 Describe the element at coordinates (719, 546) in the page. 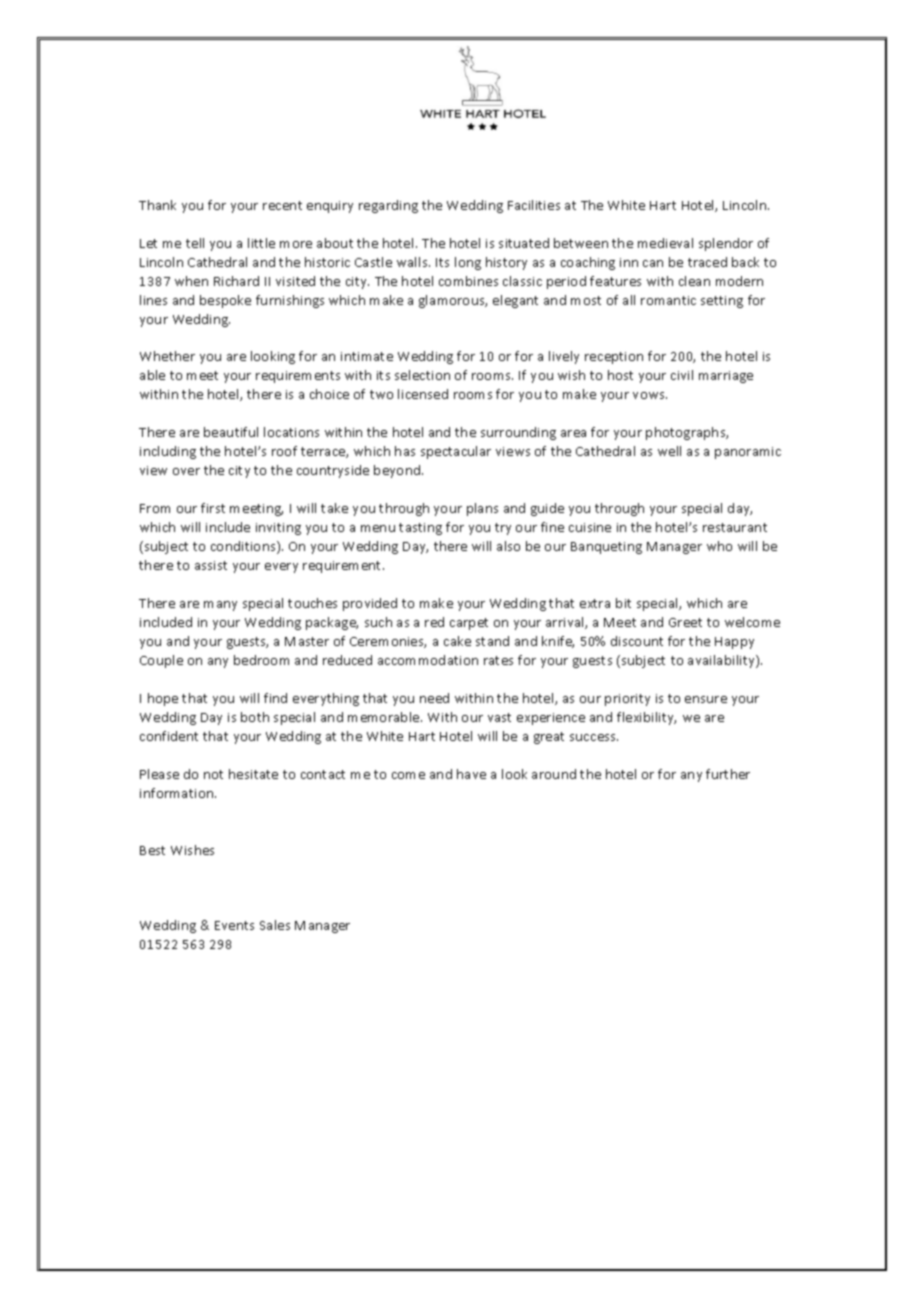

I see `who` at that location.
